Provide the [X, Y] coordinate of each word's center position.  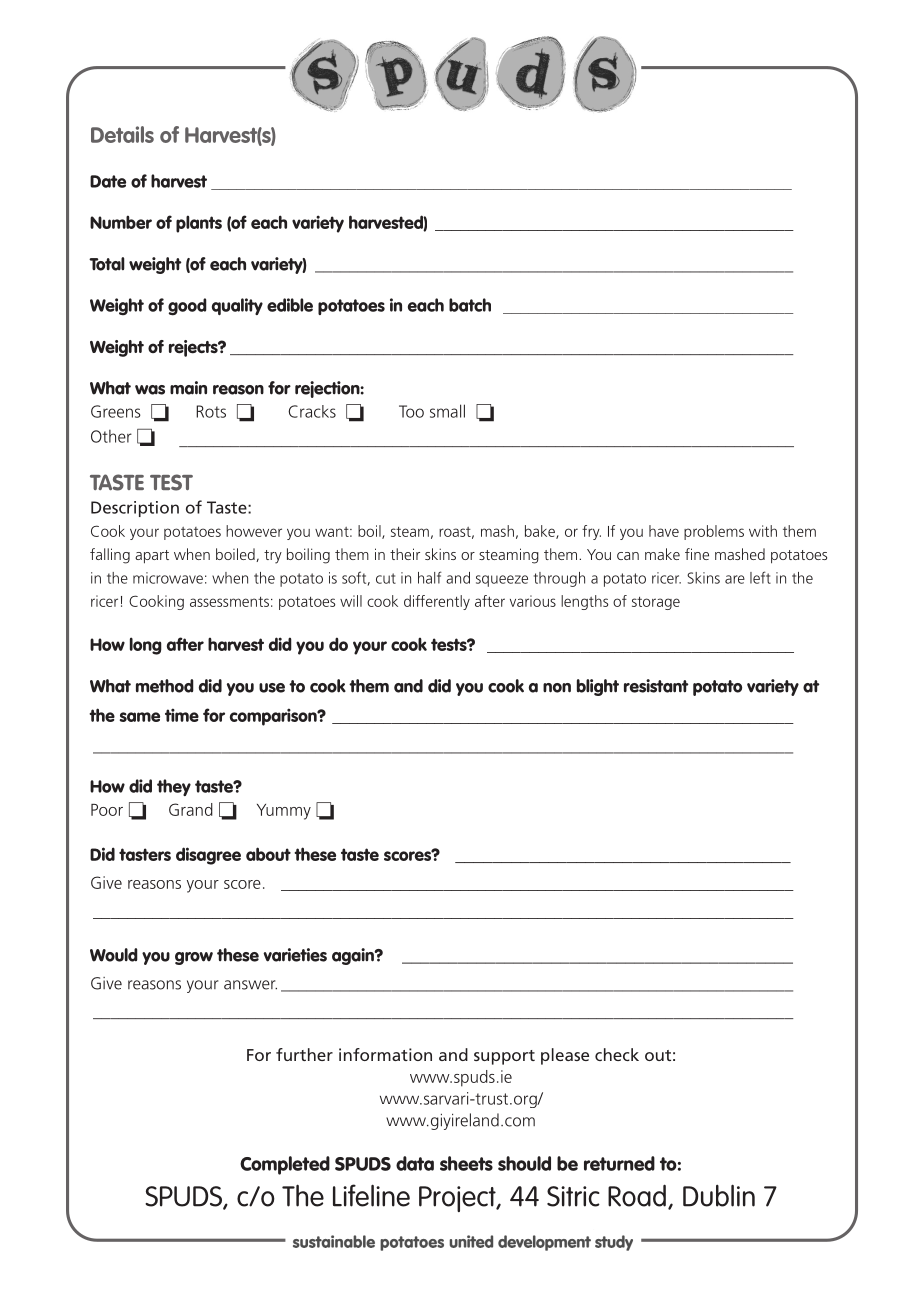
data [415, 1163]
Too [411, 411]
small [447, 411]
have [664, 531]
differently [437, 602]
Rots [211, 411]
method [165, 686]
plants [199, 224]
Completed [285, 1165]
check [617, 1054]
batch [470, 305]
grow [194, 958]
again [354, 956]
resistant [656, 686]
